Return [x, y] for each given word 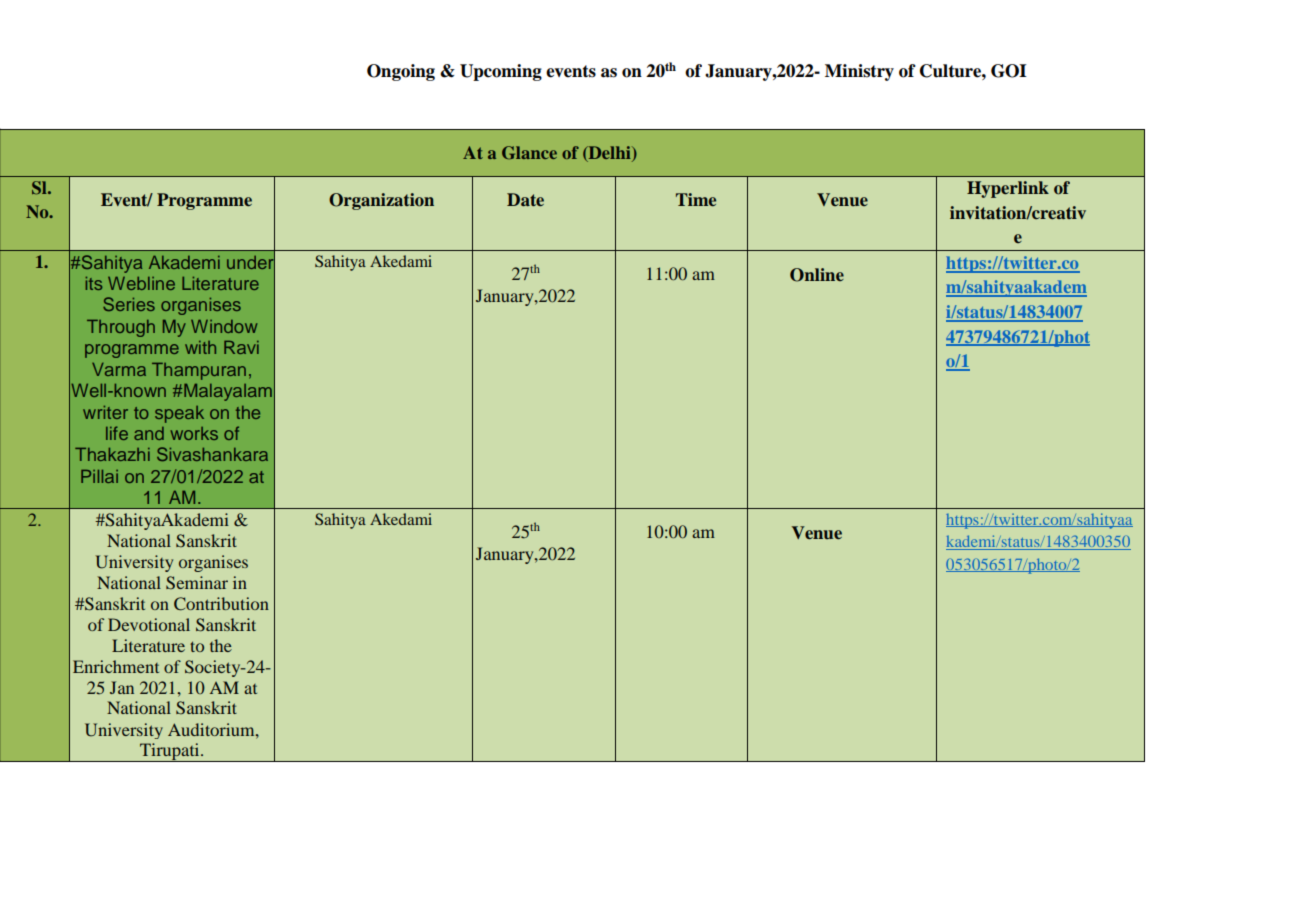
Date [525, 200]
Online [817, 275]
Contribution [221, 604]
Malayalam [228, 392]
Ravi [241, 347]
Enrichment [116, 666]
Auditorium [212, 729]
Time [696, 199]
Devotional [149, 624]
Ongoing [401, 72]
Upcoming [501, 72]
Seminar [197, 583]
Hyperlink [1008, 189]
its [93, 283]
